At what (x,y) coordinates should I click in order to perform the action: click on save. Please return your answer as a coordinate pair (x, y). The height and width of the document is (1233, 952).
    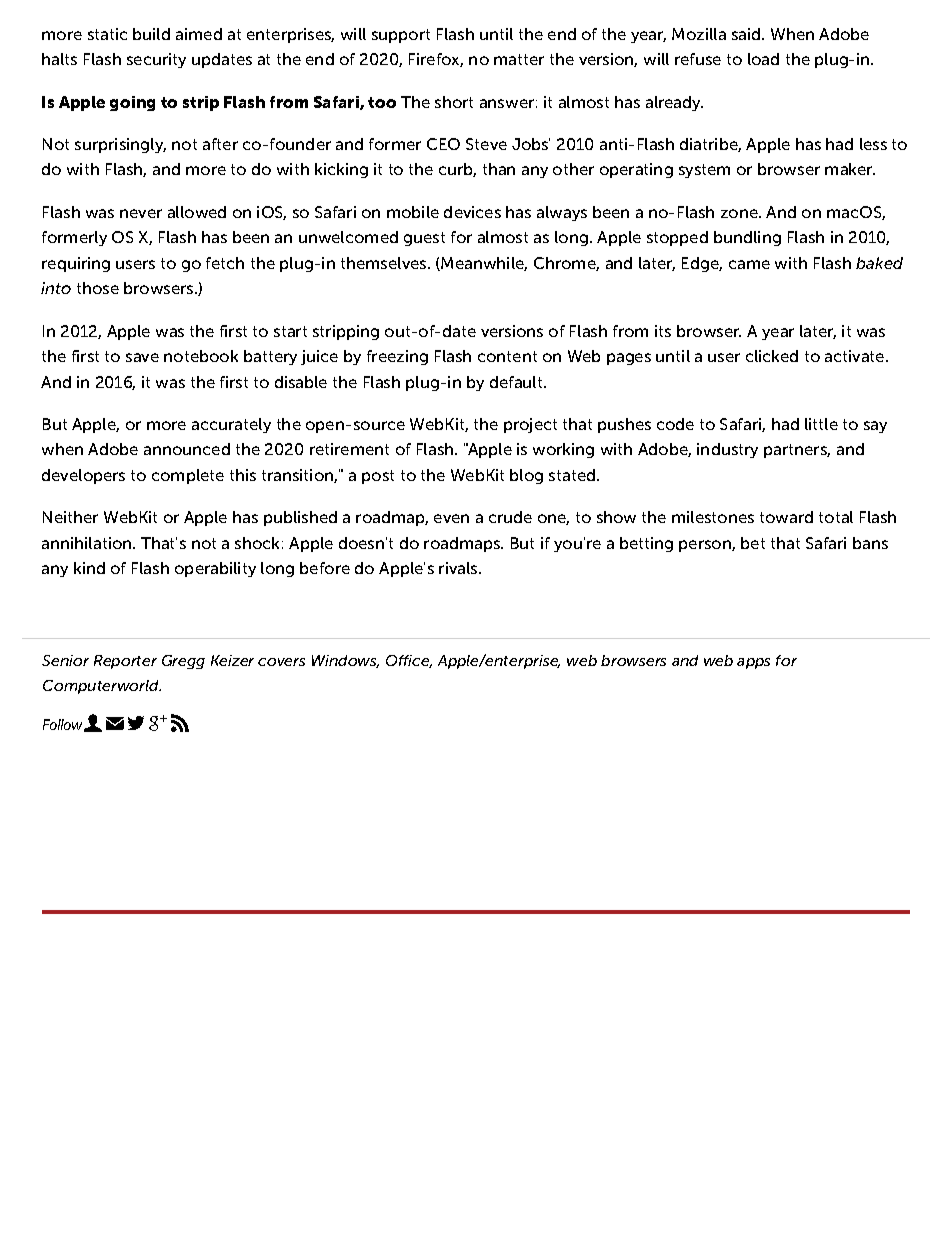
    Looking at the image, I should click on (142, 357).
